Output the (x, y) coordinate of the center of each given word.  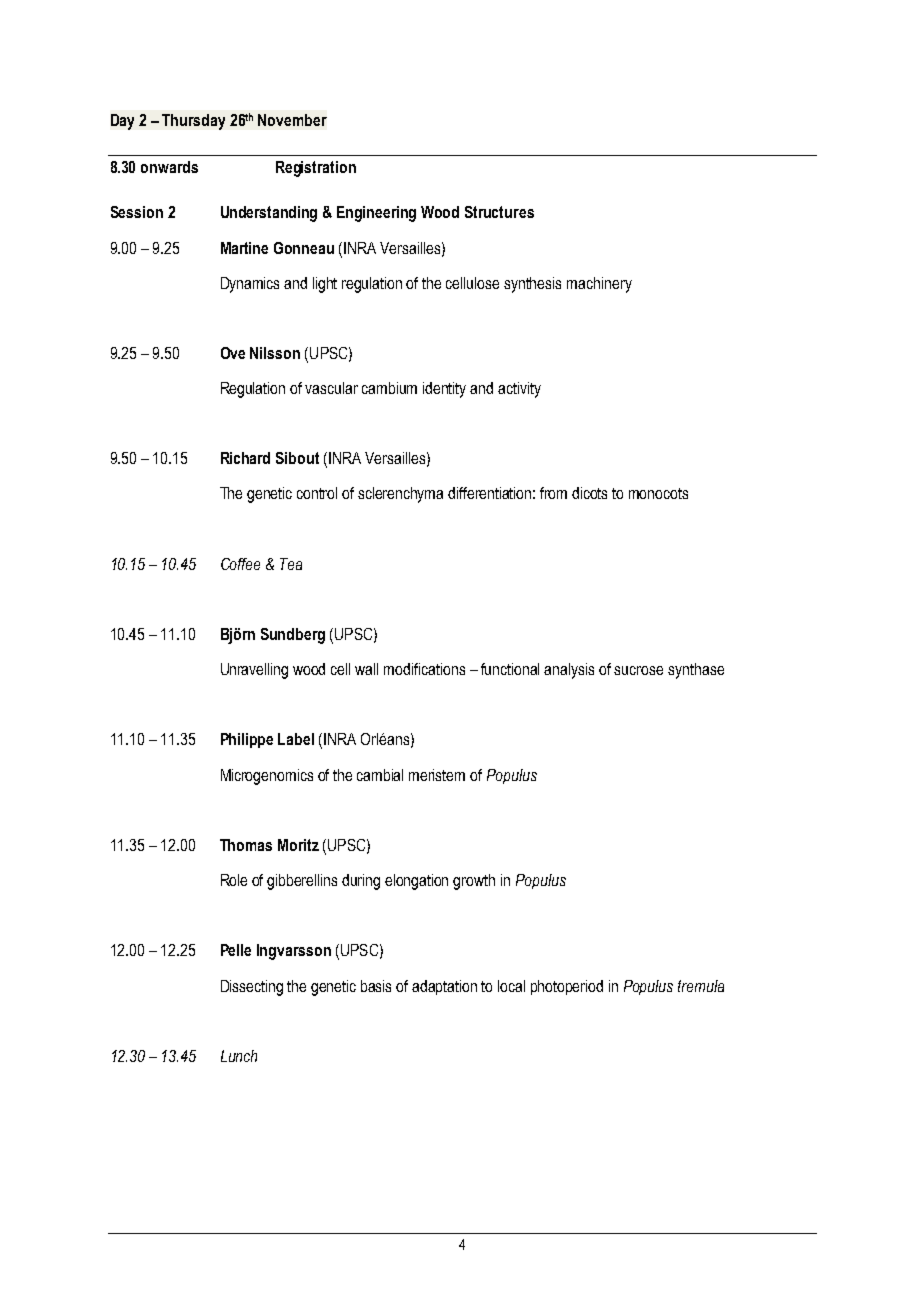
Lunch (239, 1056)
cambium (389, 388)
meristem (437, 775)
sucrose (638, 670)
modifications (424, 669)
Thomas (246, 845)
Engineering (376, 214)
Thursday (193, 122)
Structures (499, 212)
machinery (599, 285)
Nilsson (275, 353)
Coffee (240, 564)
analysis (569, 671)
